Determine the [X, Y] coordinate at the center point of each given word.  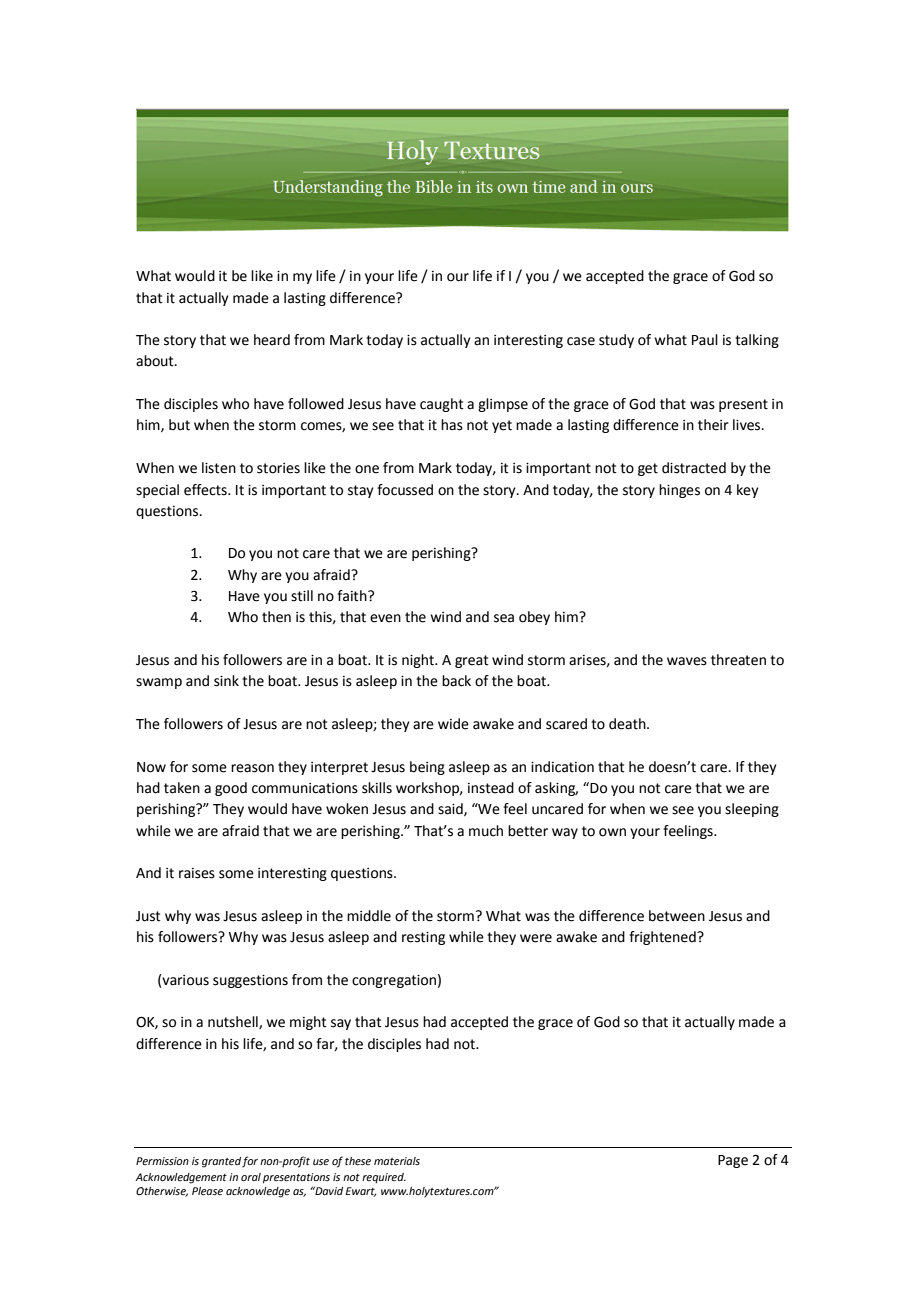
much [486, 831]
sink [226, 681]
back [456, 681]
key [748, 491]
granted [221, 1162]
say [341, 1024]
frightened [663, 938]
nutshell [234, 1022]
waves [687, 661]
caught [442, 405]
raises [197, 873]
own [612, 832]
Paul [705, 340]
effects [206, 490]
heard [272, 340]
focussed [405, 490]
